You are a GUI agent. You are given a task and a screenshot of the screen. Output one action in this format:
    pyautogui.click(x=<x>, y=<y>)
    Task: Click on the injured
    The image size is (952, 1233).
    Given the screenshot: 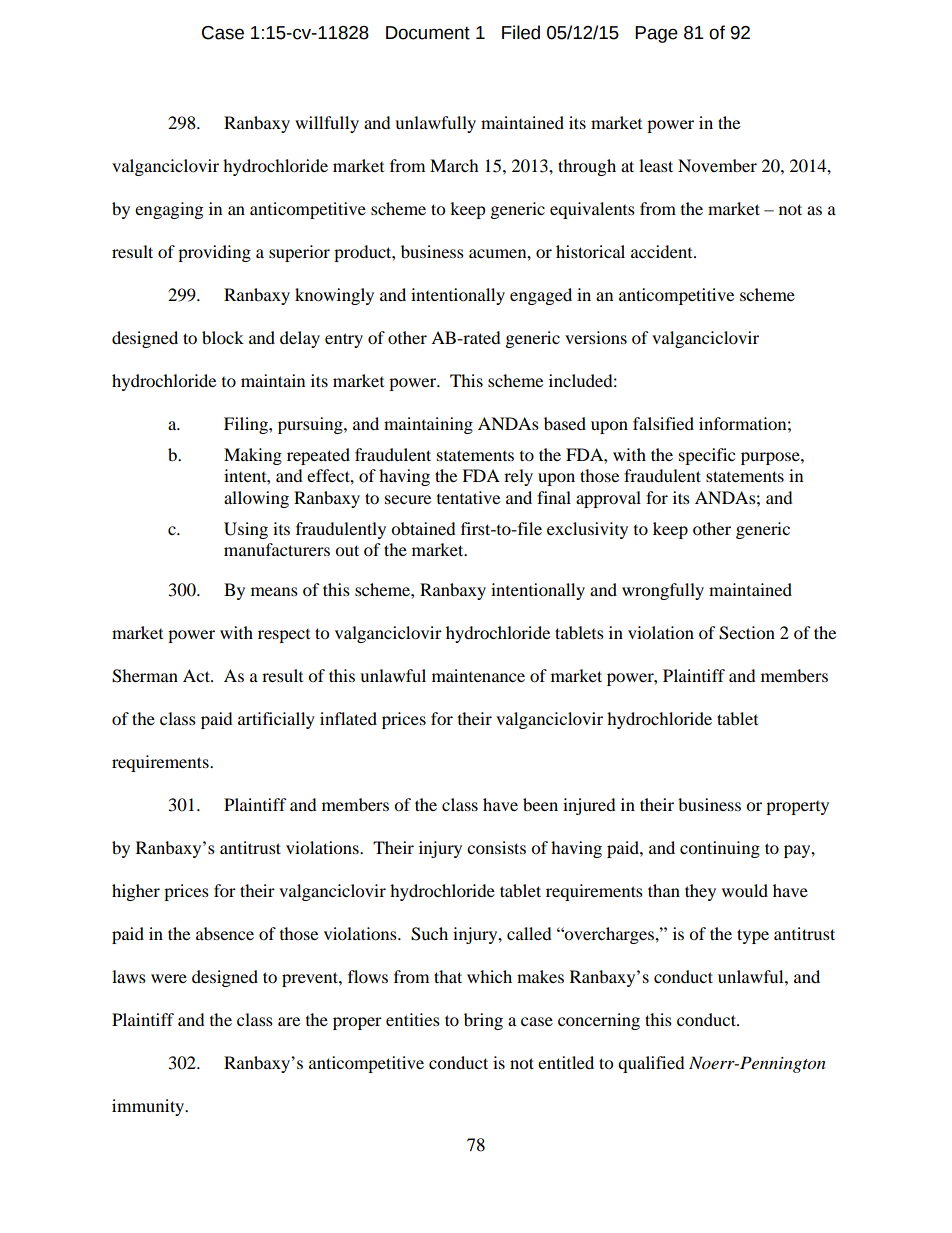 What is the action you would take?
    pyautogui.click(x=589, y=806)
